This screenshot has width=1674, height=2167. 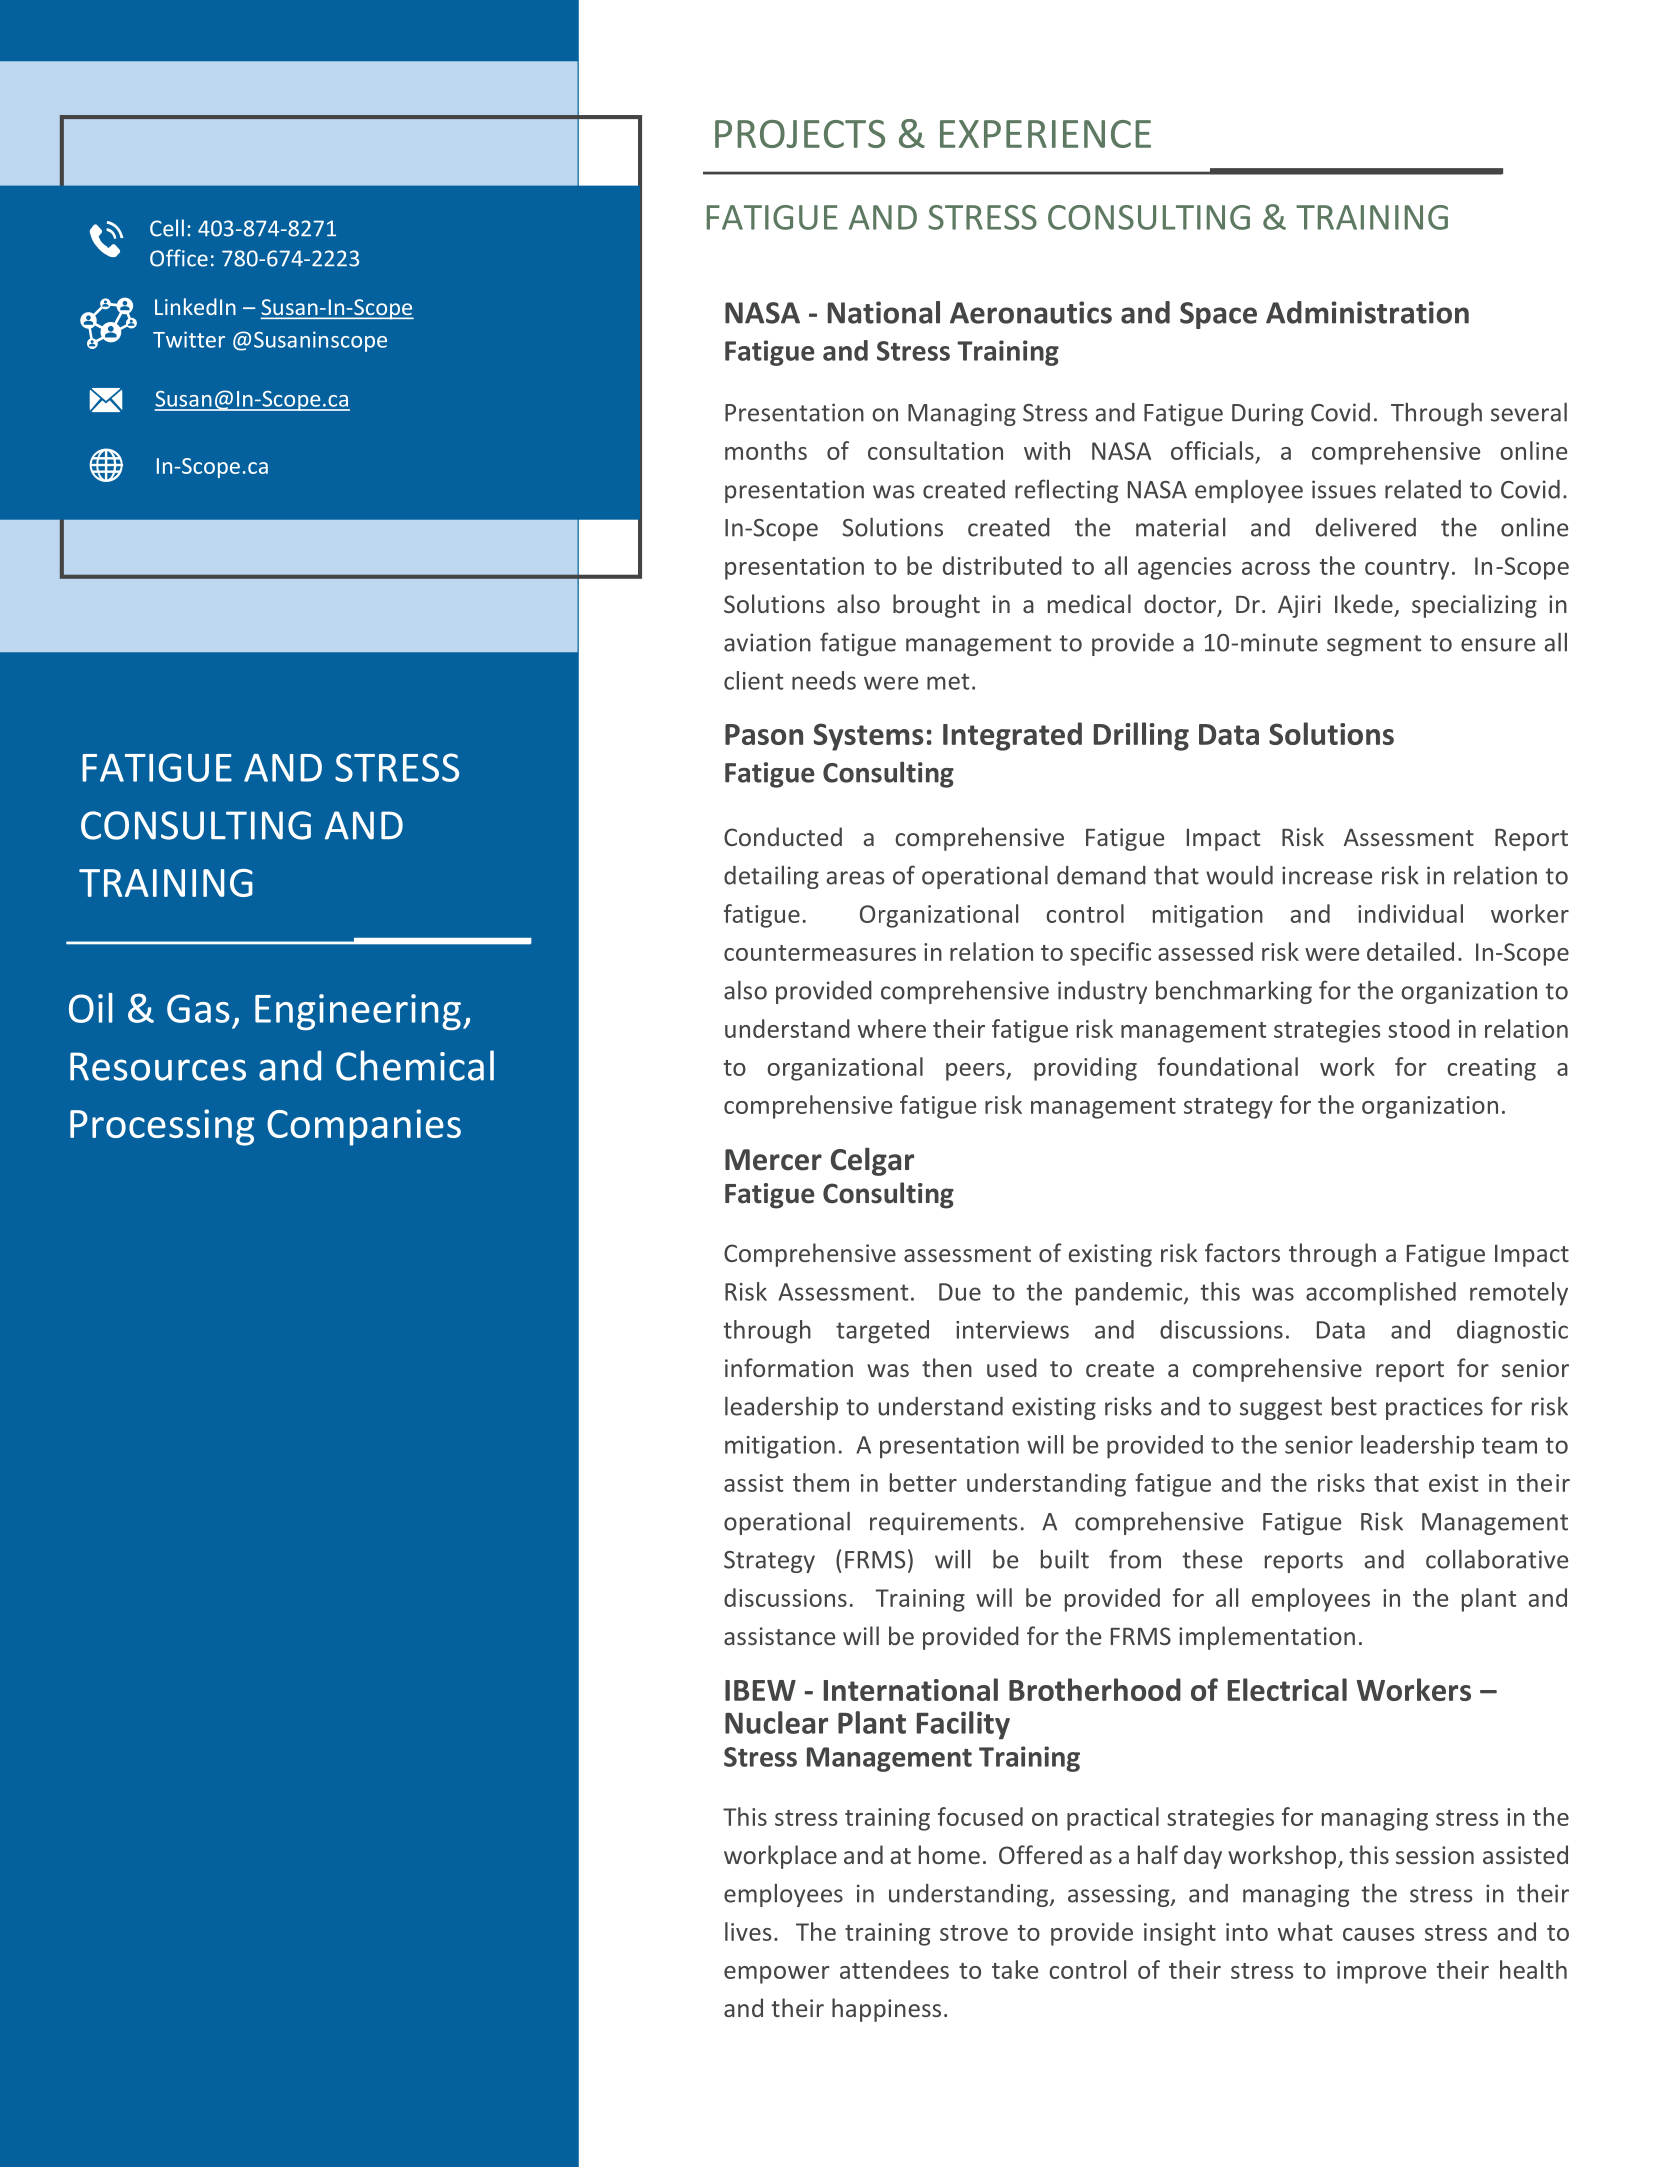 I want to click on Cell, so click(x=167, y=228).
